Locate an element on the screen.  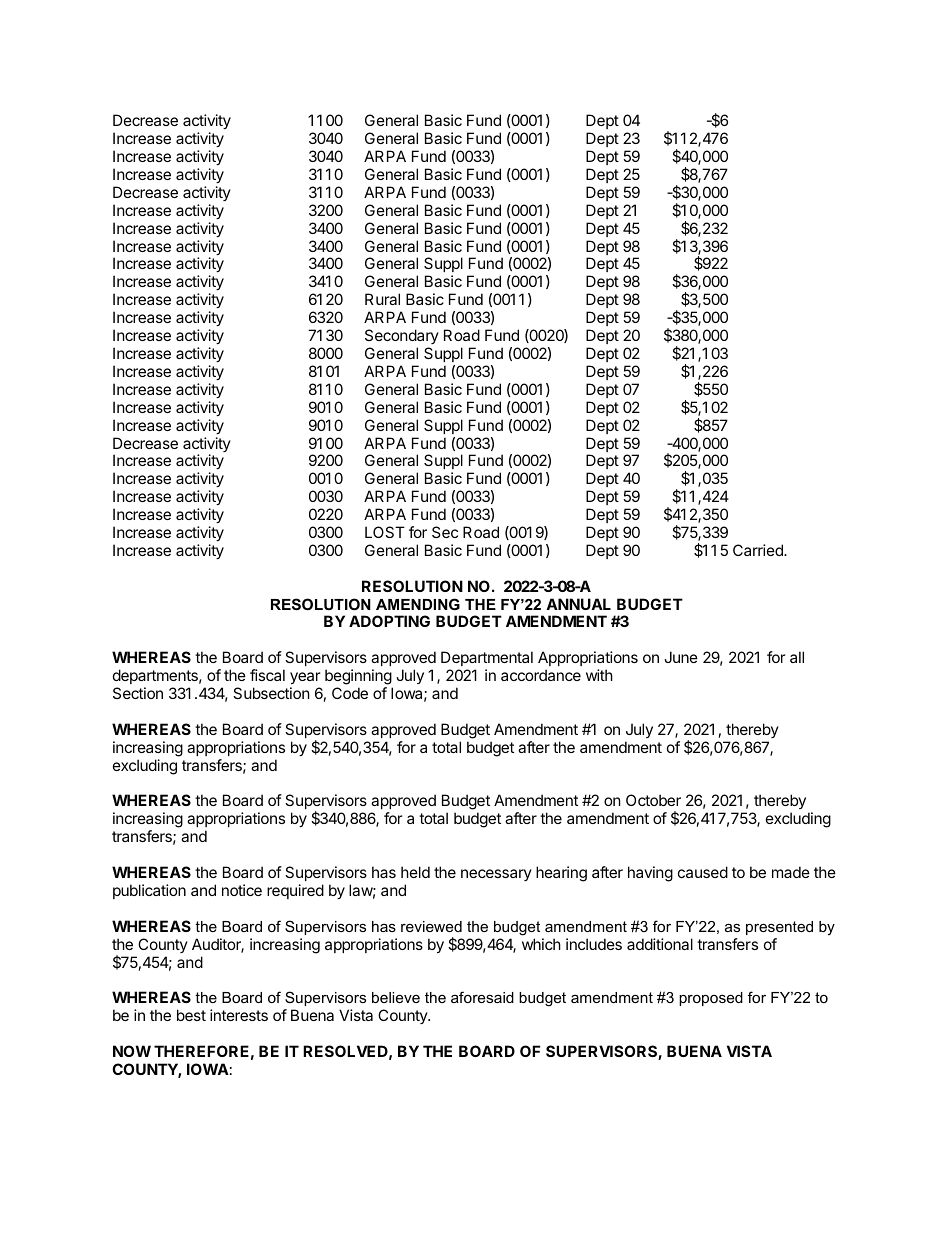
Departmental is located at coordinates (487, 660).
